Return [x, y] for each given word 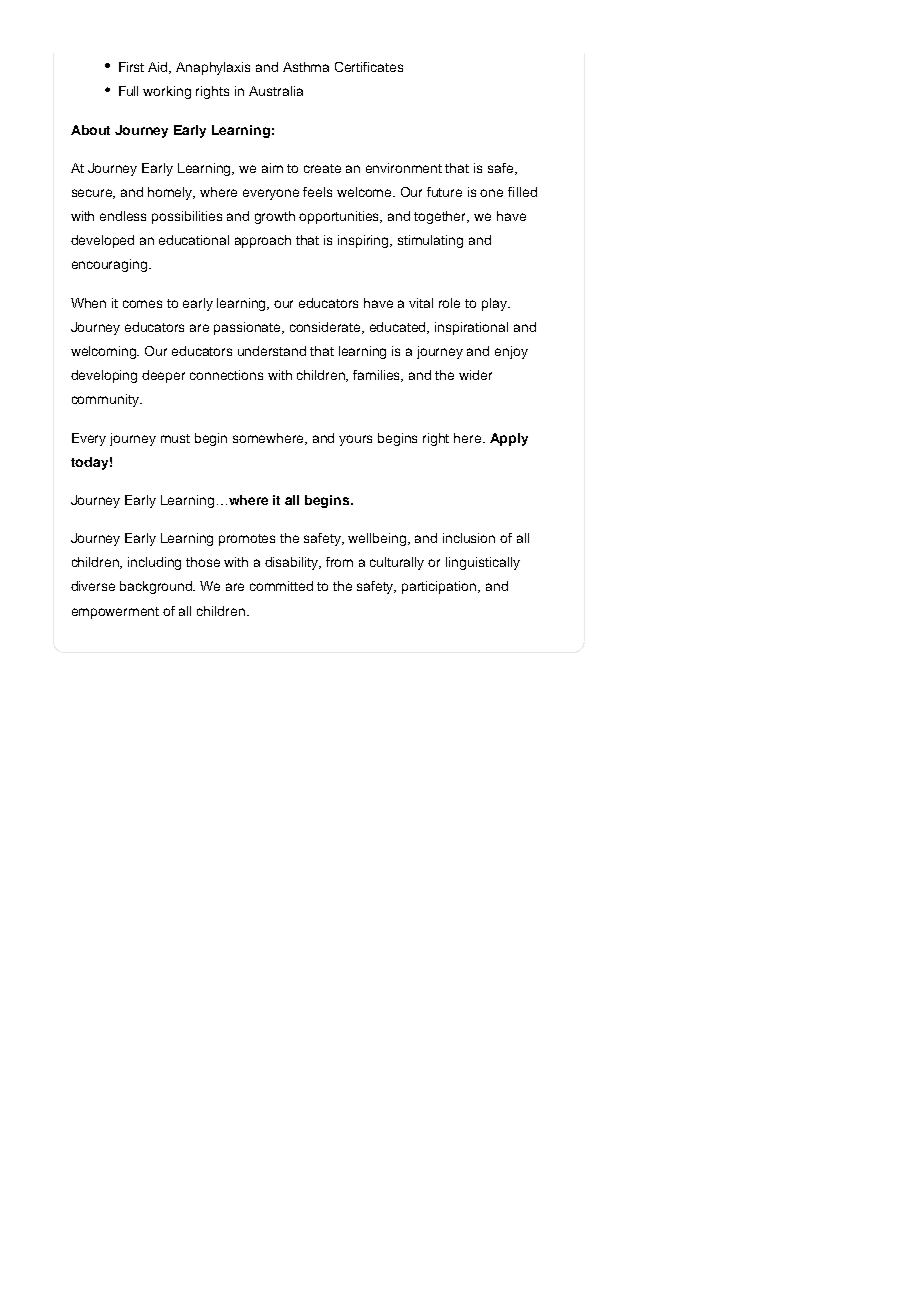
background [157, 587]
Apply [509, 439]
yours [355, 440]
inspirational [471, 328]
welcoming [105, 352]
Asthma [306, 67]
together [441, 217]
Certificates [369, 67]
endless [123, 216]
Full [128, 91]
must [175, 438]
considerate [327, 328]
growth [275, 217]
